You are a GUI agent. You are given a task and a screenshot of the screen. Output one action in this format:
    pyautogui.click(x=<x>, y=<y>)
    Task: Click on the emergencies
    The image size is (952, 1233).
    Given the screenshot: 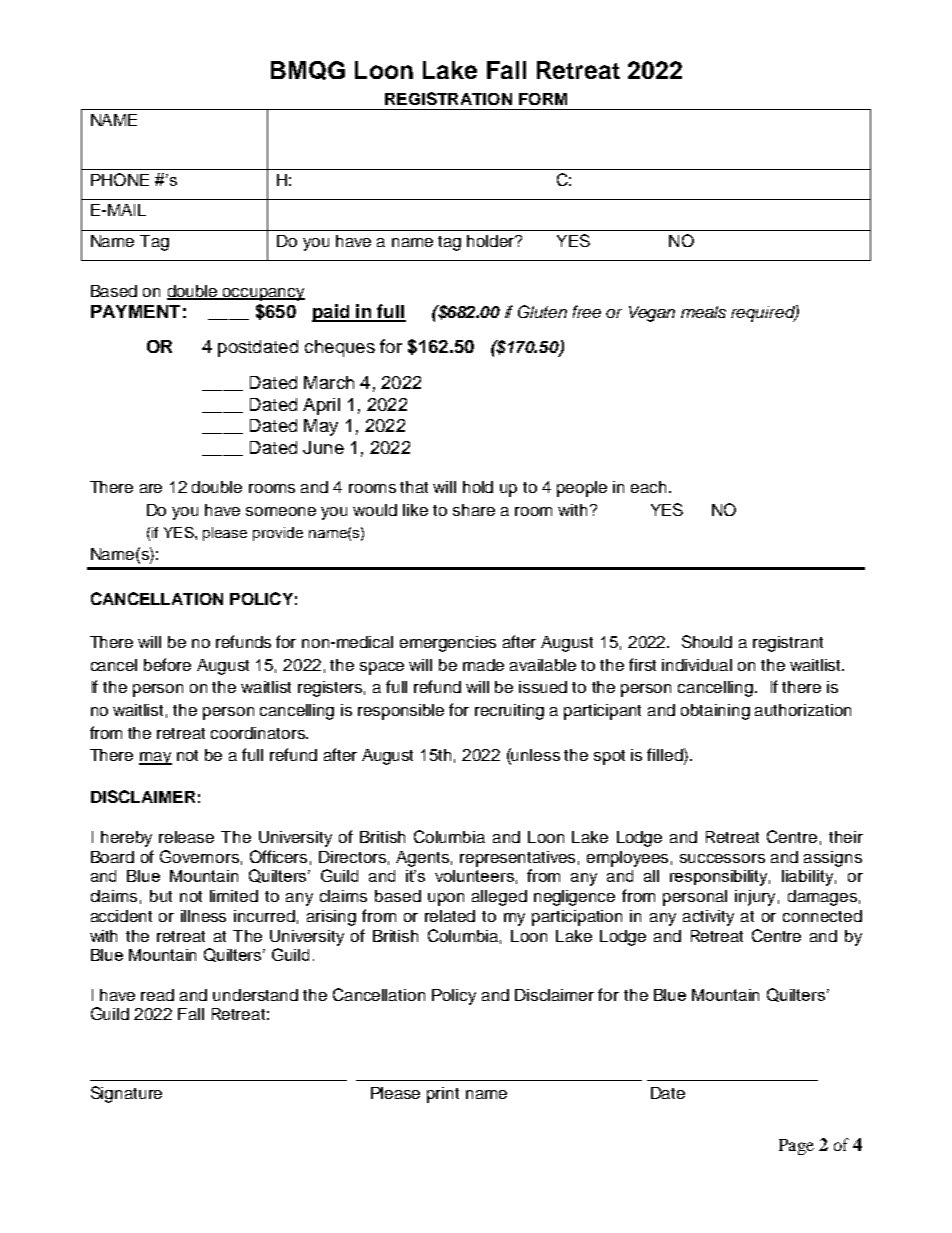 What is the action you would take?
    pyautogui.click(x=448, y=644)
